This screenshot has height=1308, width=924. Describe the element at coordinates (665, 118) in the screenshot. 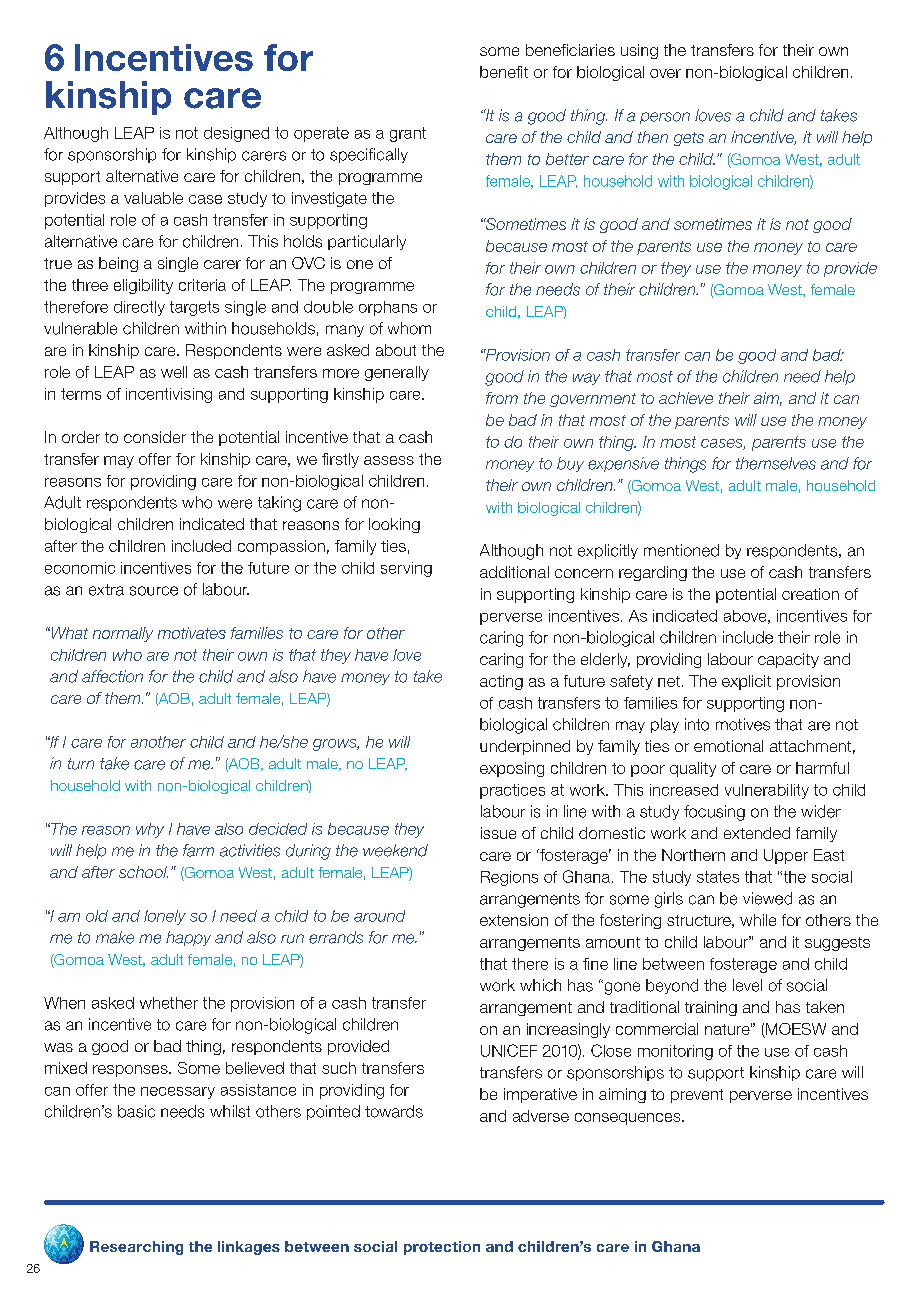

I see `person` at that location.
